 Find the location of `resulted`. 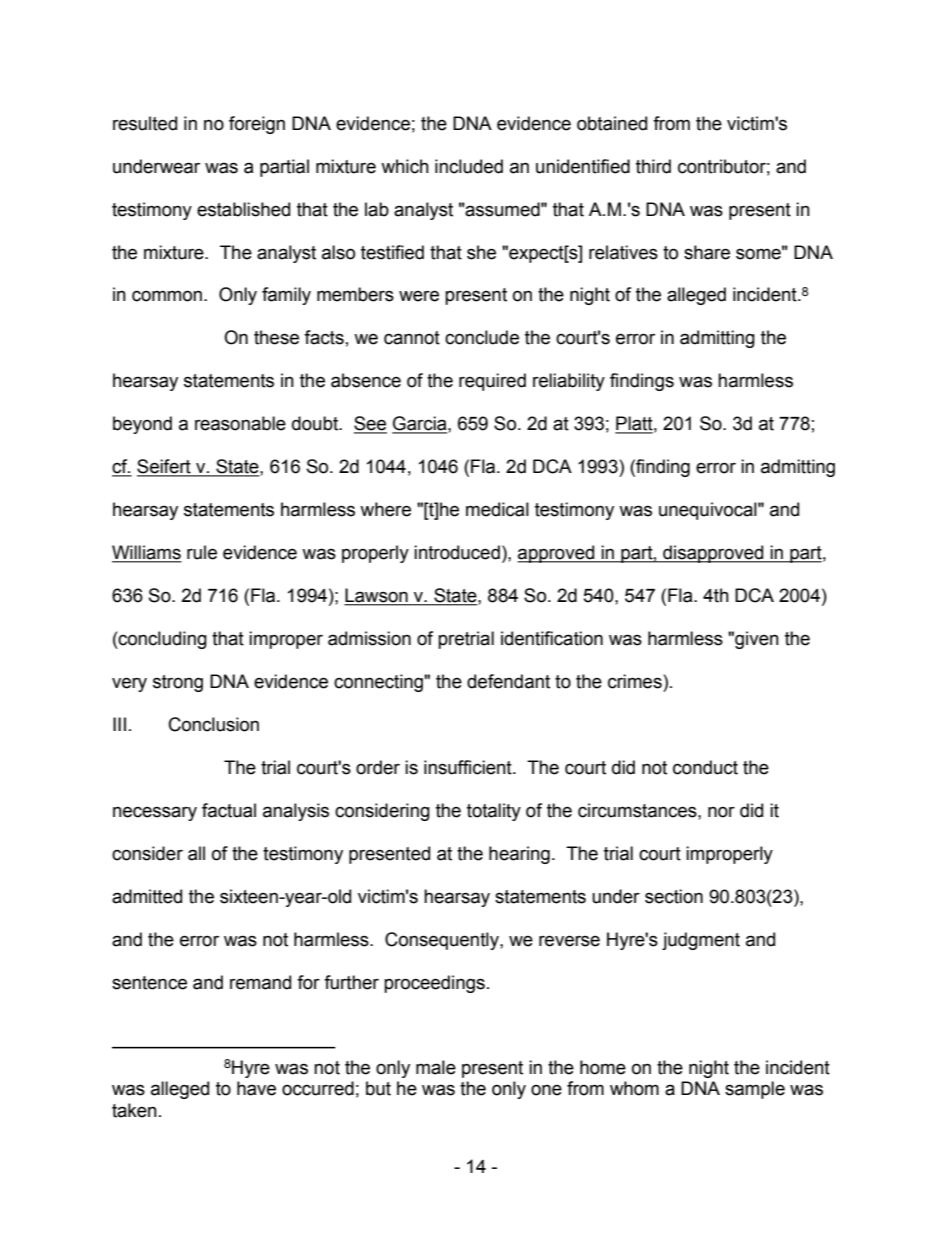

resulted is located at coordinates (145, 123).
